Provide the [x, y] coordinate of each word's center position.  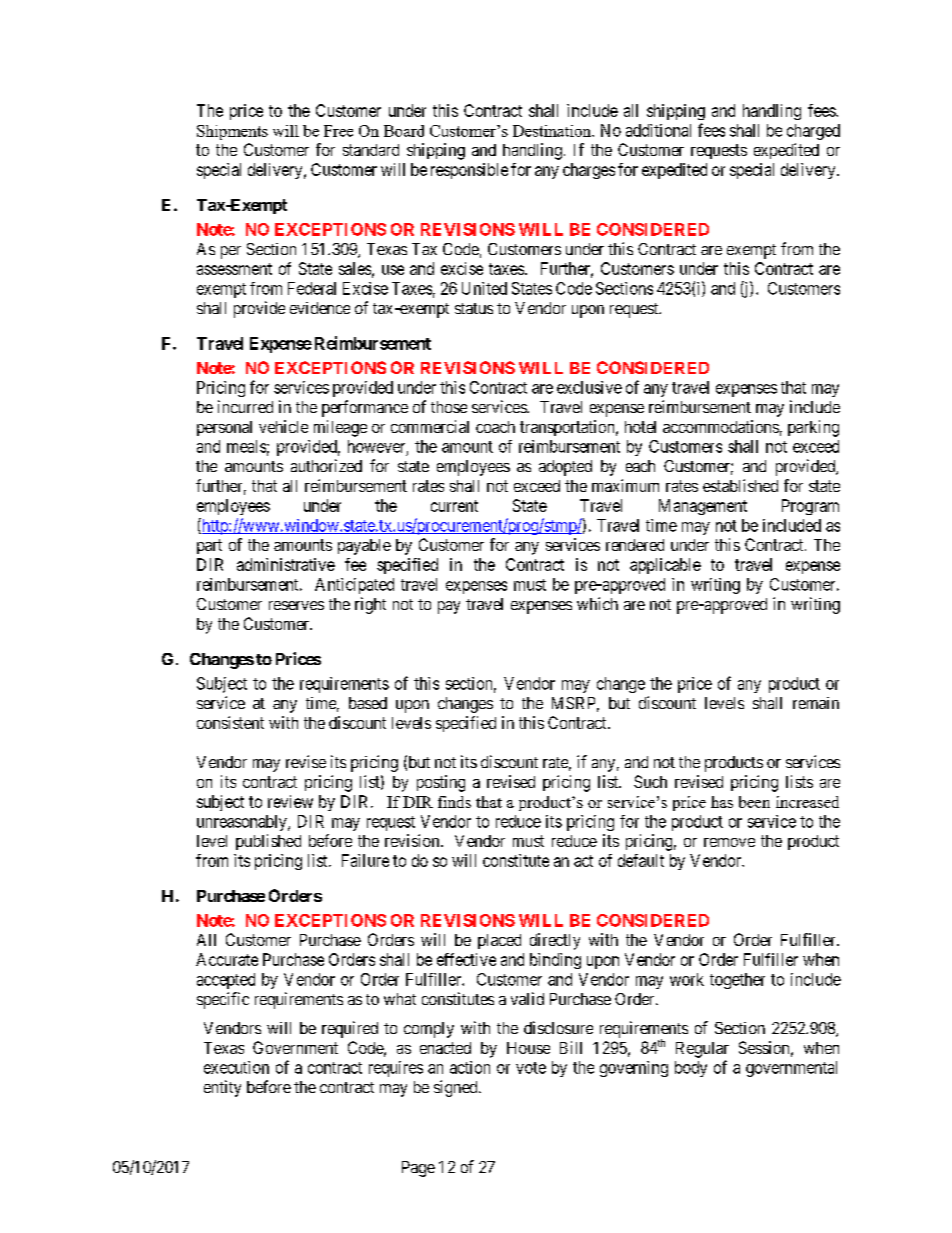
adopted [565, 468]
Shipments [232, 132]
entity [222, 1088]
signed [457, 1088]
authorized [326, 465]
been [754, 802]
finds [454, 802]
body [691, 1069]
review [290, 801]
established [740, 485]
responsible [469, 171]
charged [813, 132]
